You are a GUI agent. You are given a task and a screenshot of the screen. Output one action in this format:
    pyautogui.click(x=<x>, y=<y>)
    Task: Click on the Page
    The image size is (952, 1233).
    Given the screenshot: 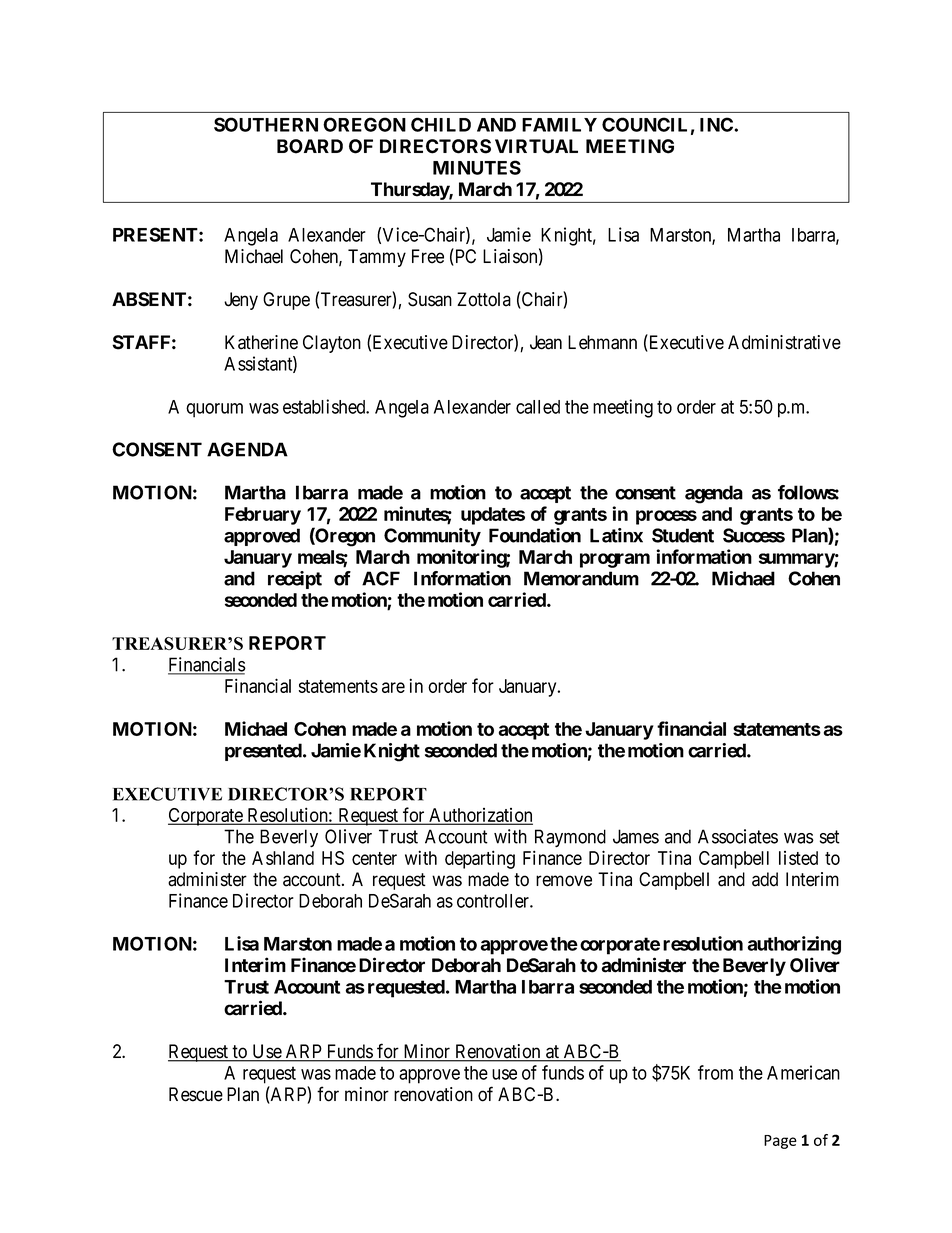 What is the action you would take?
    pyautogui.click(x=780, y=1142)
